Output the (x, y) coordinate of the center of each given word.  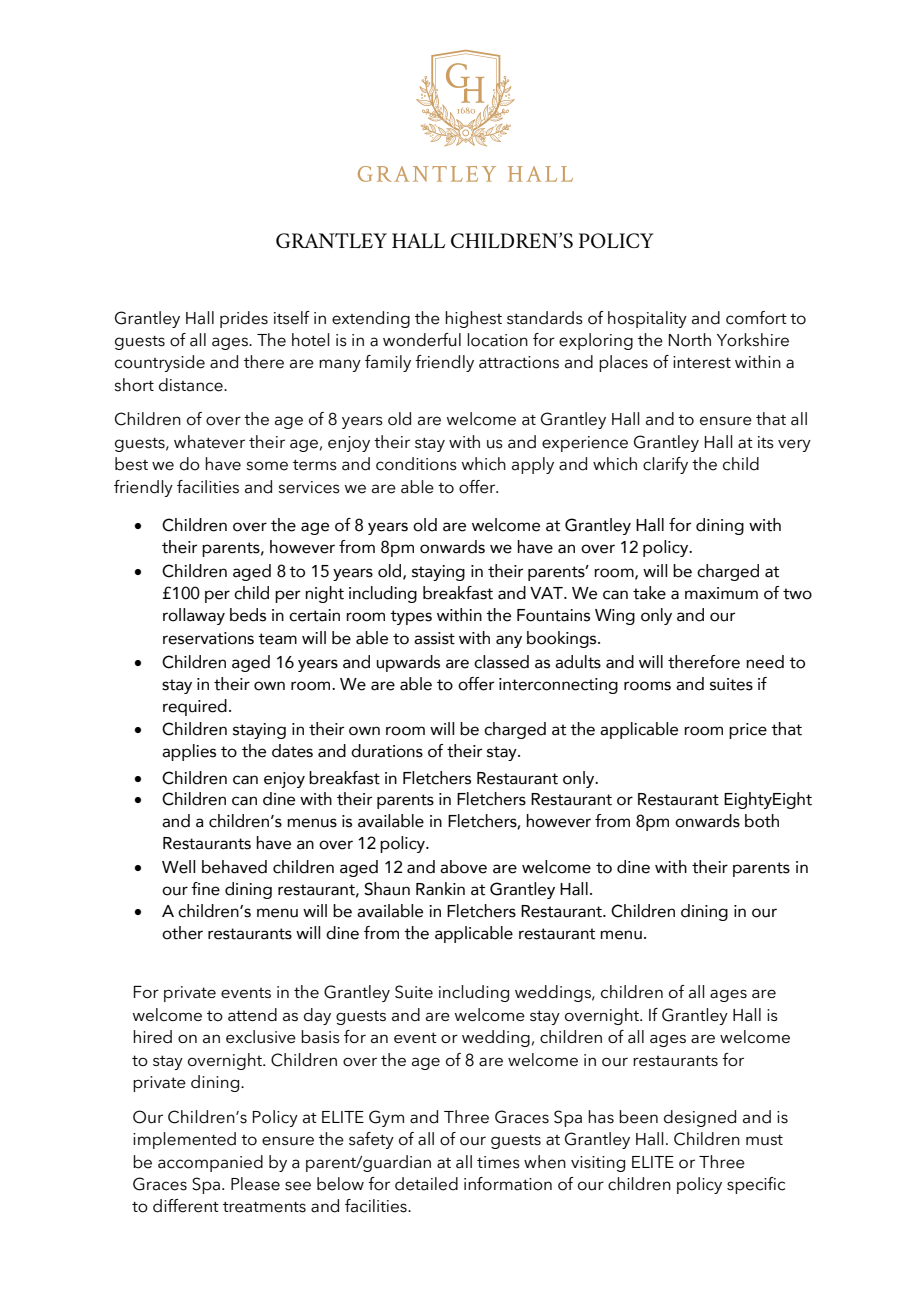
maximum (721, 593)
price (748, 731)
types (411, 617)
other (182, 933)
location (497, 340)
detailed (426, 1184)
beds (248, 615)
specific (756, 1185)
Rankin (440, 889)
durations (387, 751)
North (690, 340)
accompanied (210, 1163)
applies (189, 752)
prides (244, 319)
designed (700, 1118)
